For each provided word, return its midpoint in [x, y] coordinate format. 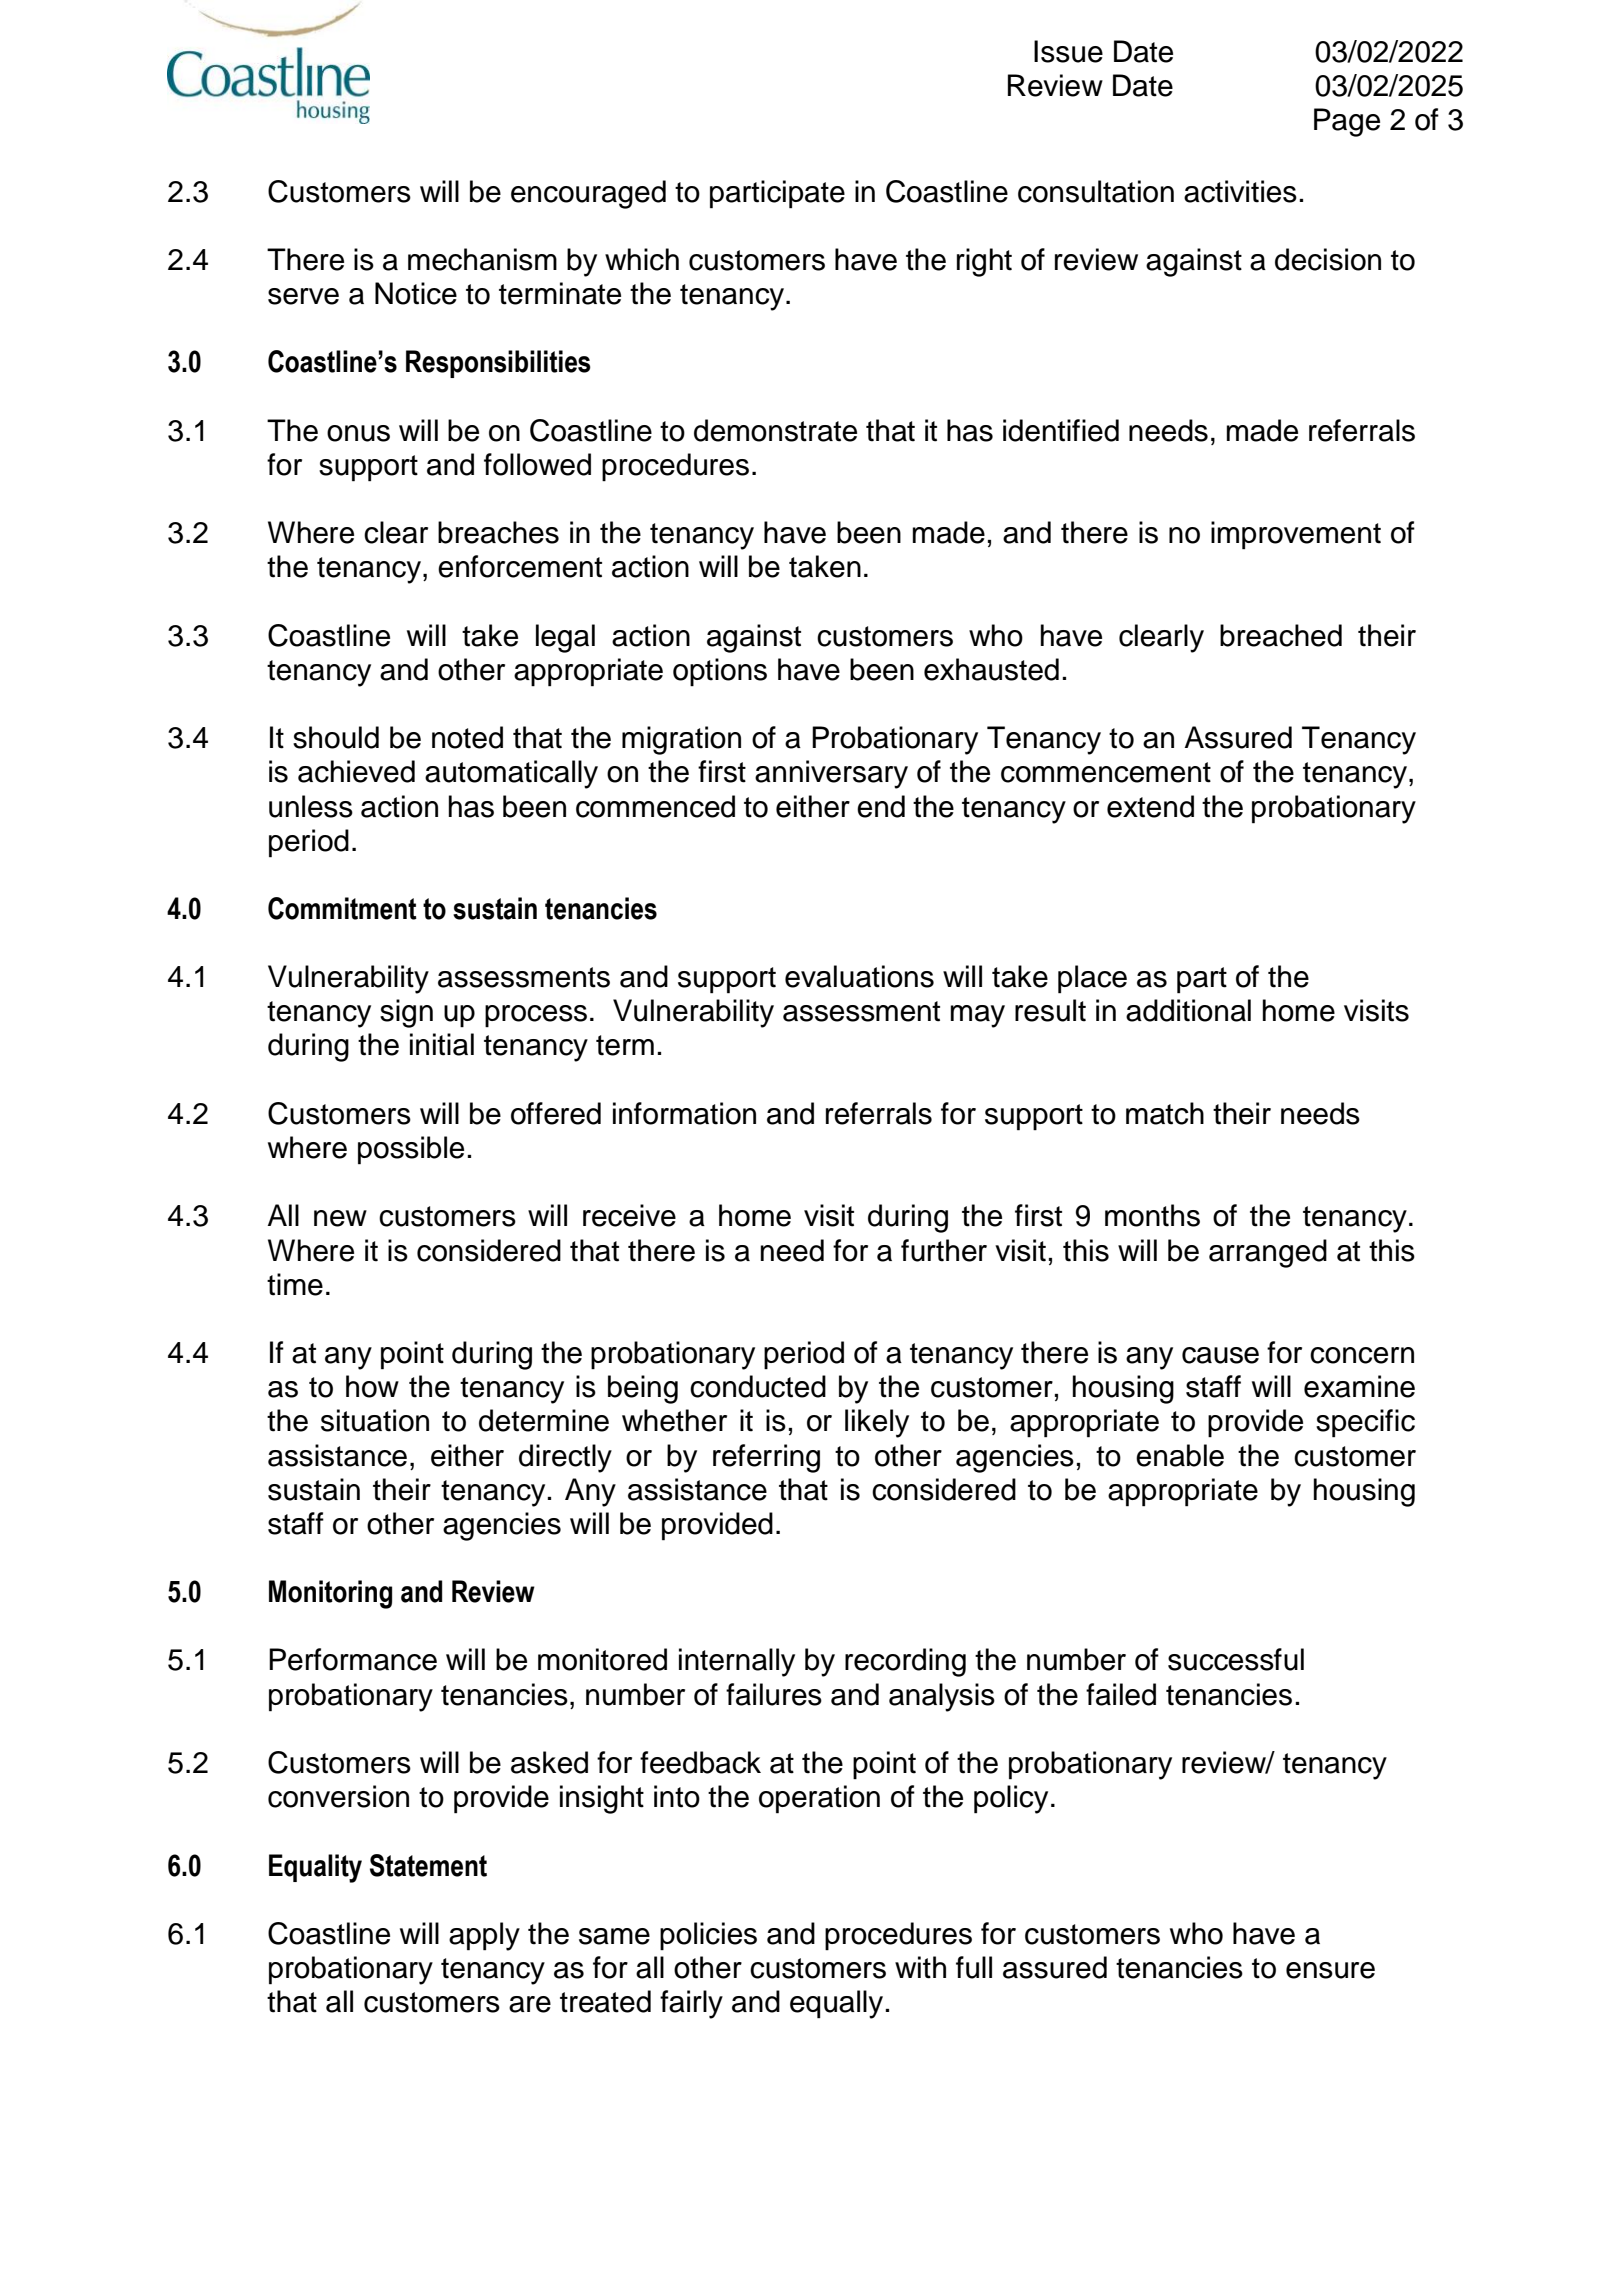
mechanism [482, 259]
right [984, 262]
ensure [1330, 1970]
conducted [758, 1386]
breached [1281, 635]
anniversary [831, 774]
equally [836, 2004]
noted [467, 737]
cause [1220, 1355]
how [372, 1386]
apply [484, 1936]
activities [1240, 191]
